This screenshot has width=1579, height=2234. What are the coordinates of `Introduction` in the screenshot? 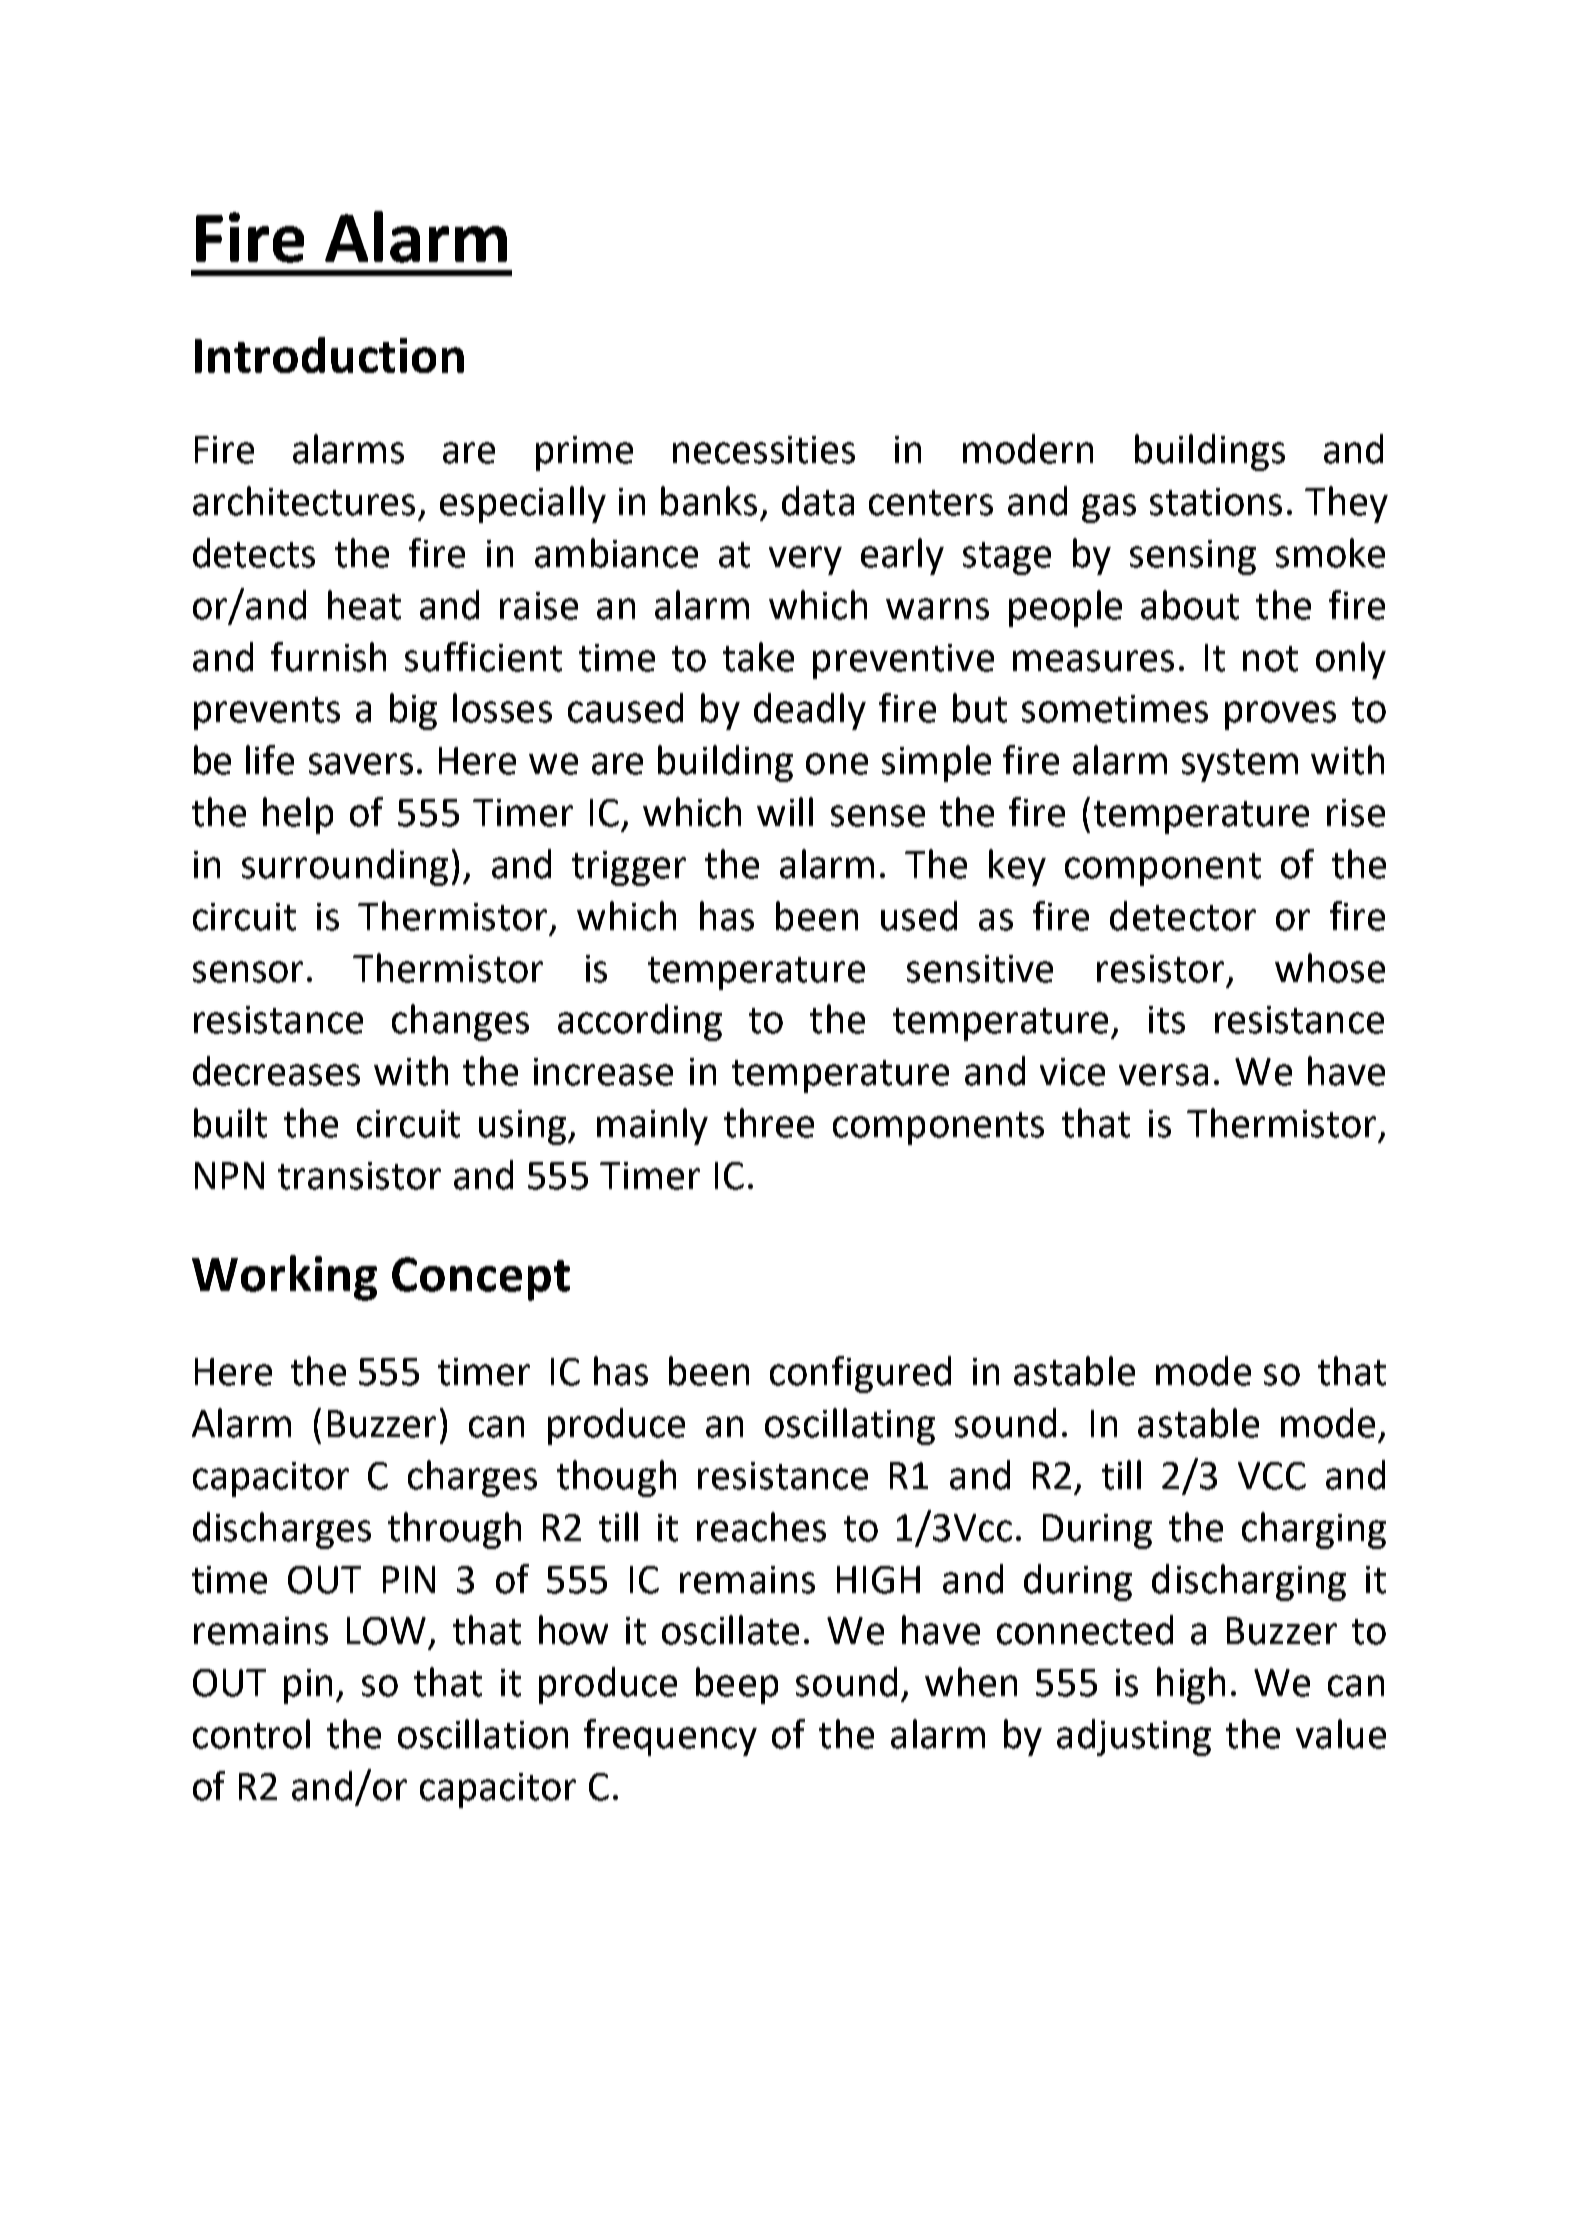 It's located at (329, 355).
